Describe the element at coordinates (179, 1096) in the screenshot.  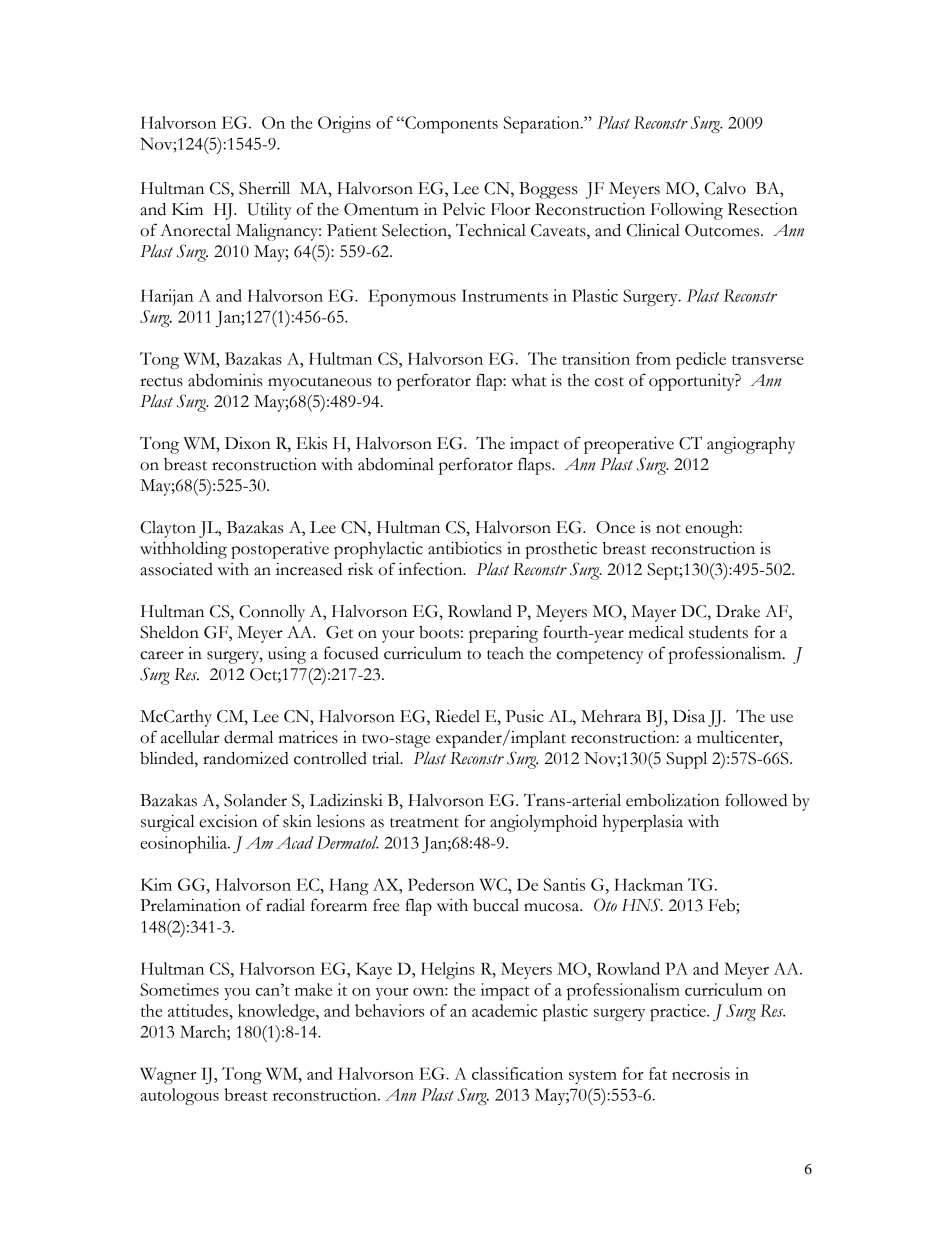
I see `autologous` at that location.
